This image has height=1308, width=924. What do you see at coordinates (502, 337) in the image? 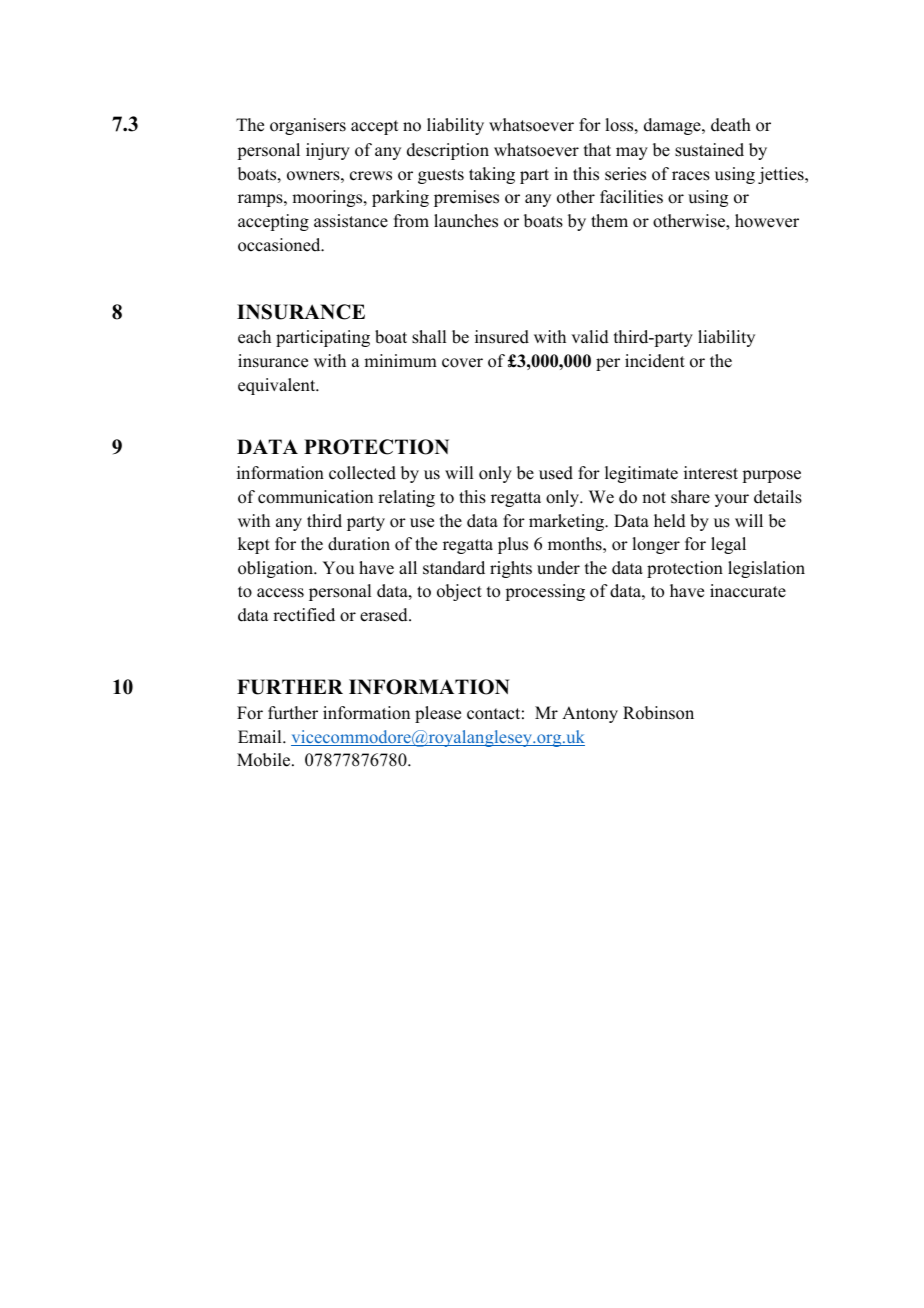
I see `insured` at bounding box center [502, 337].
